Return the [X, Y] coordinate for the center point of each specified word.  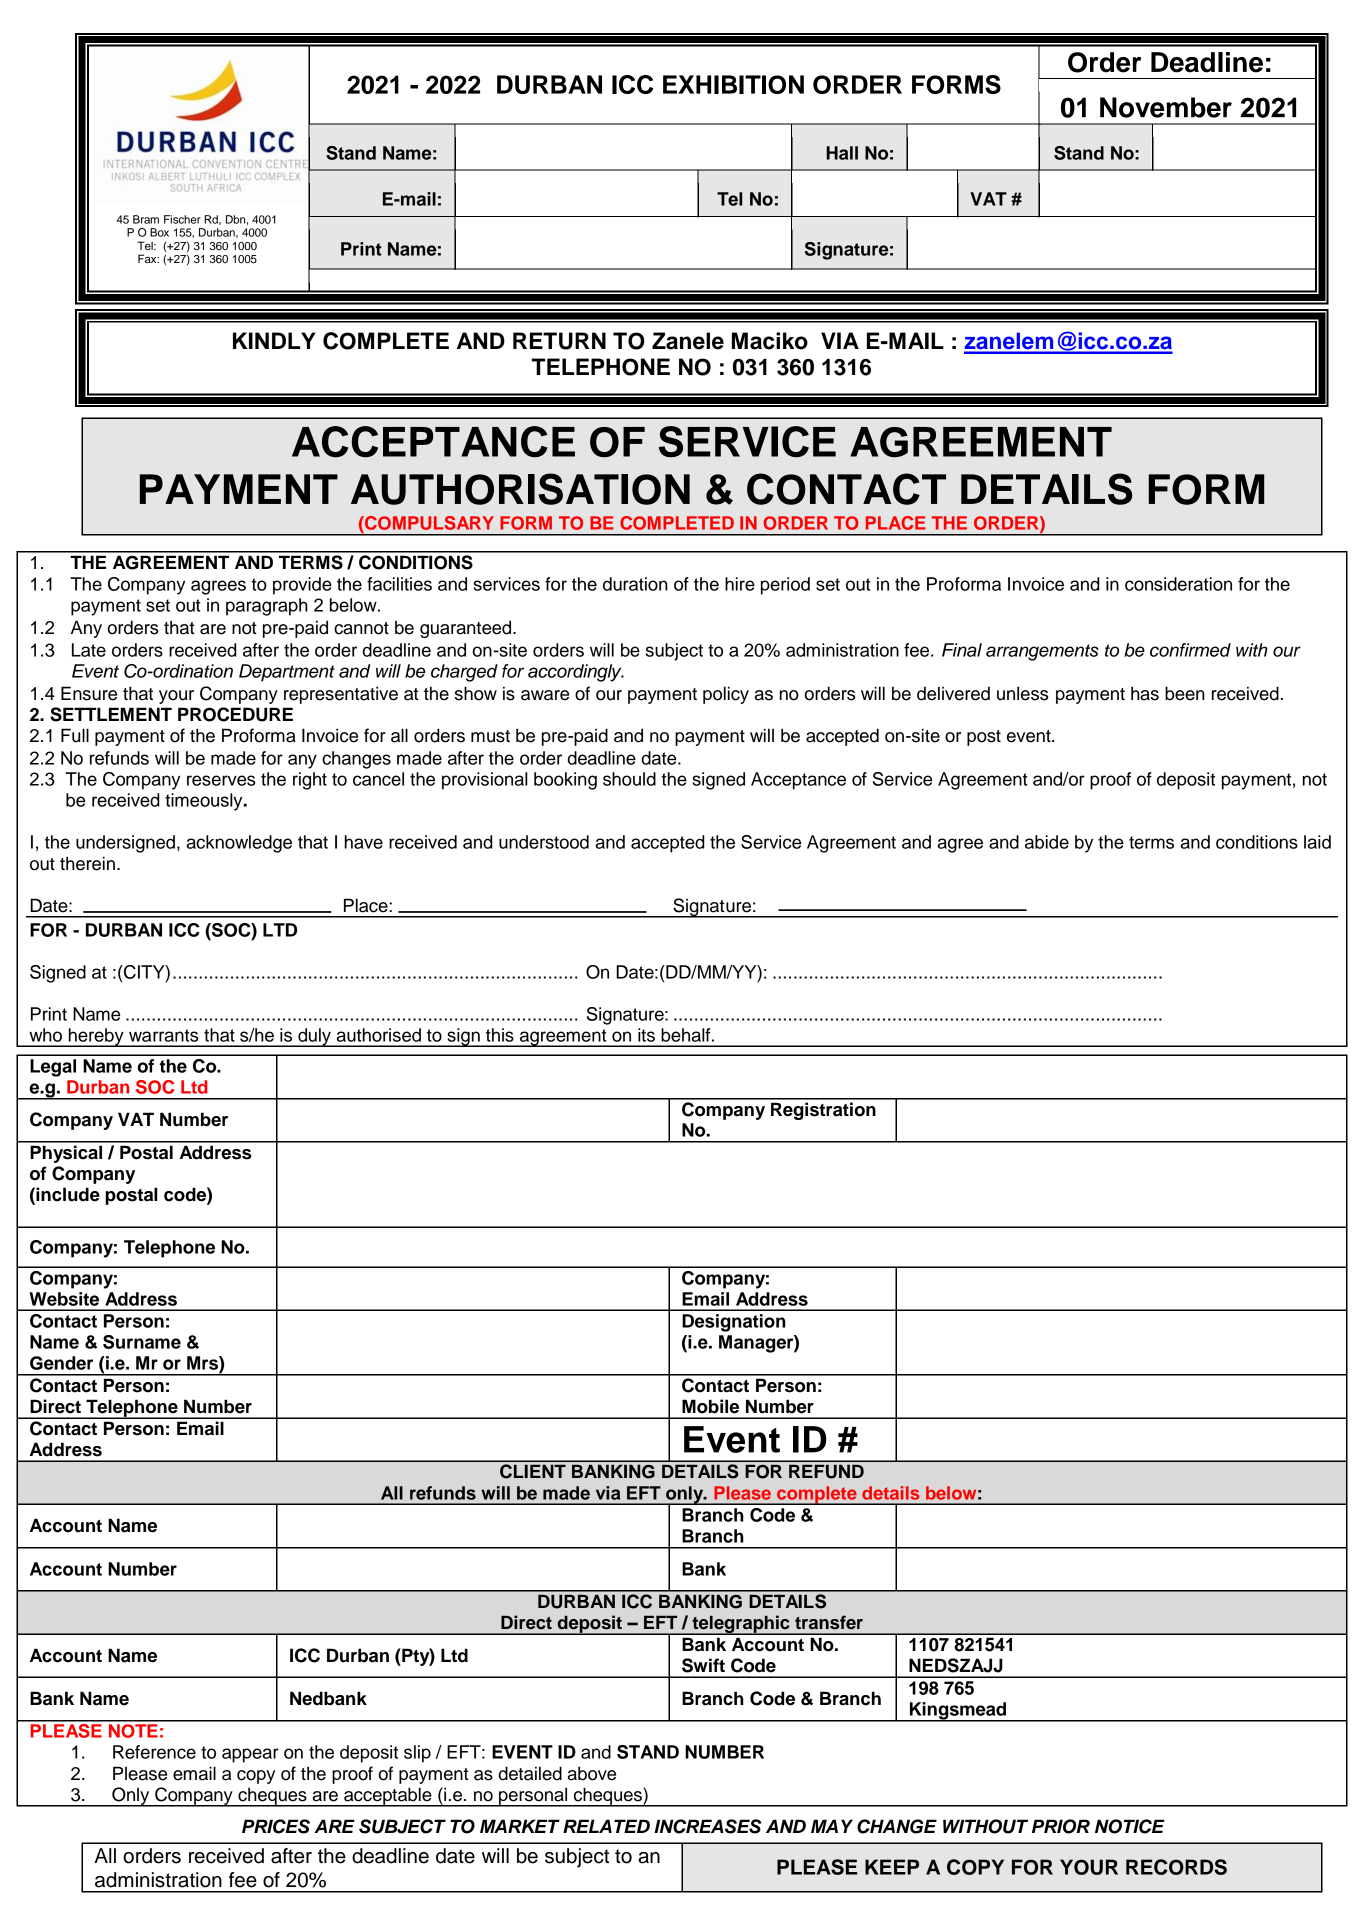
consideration [1178, 584]
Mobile [710, 1406]
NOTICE [1130, 1826]
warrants [163, 1035]
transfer [829, 1622]
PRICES [276, 1826]
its [646, 1035]
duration [635, 584]
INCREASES [707, 1826]
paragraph [267, 607]
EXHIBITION [733, 84]
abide [1047, 842]
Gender [61, 1363]
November [1166, 107]
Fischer [182, 219]
